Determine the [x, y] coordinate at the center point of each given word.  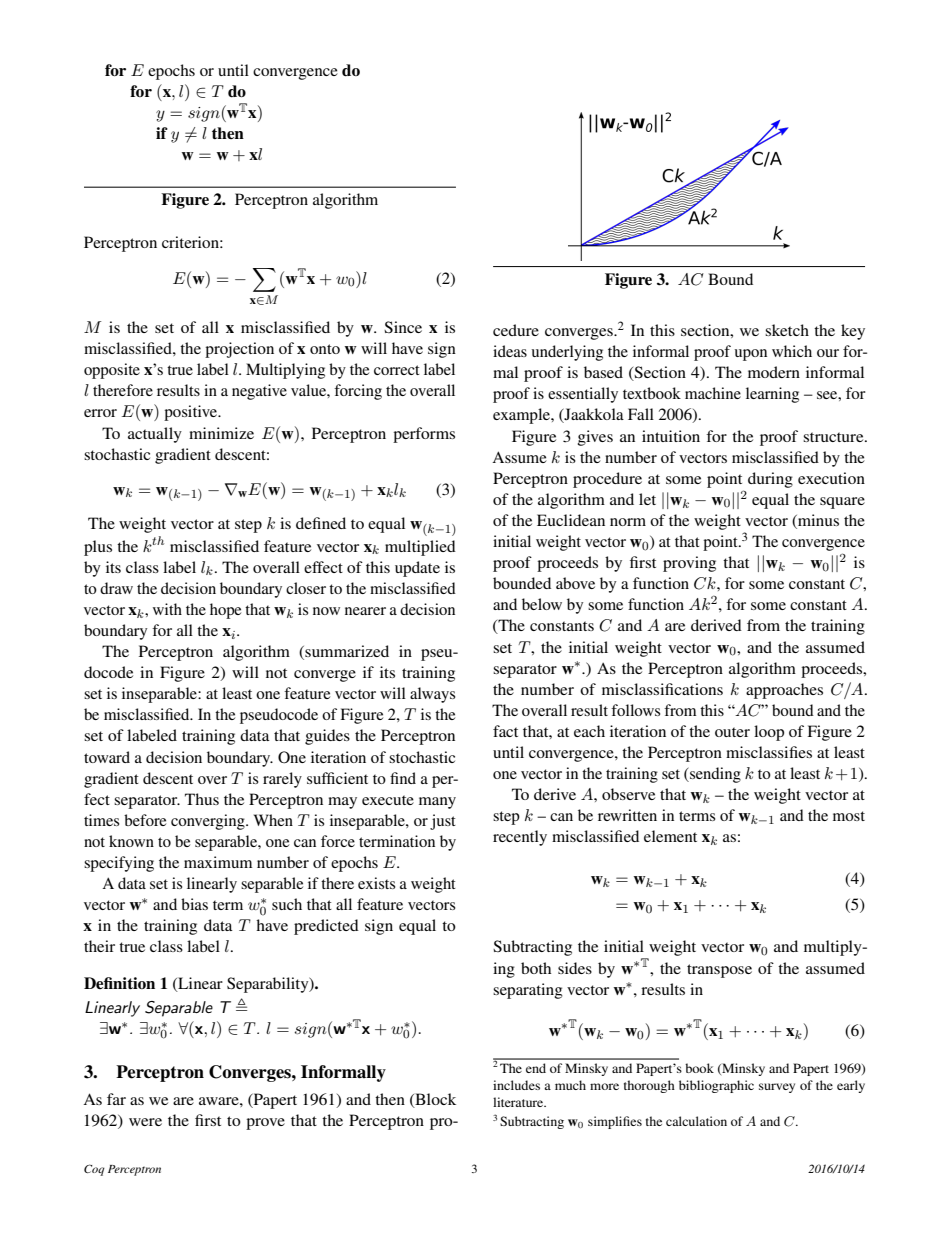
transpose [719, 971]
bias [194, 904]
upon [751, 355]
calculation [696, 1121]
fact [505, 731]
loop [769, 733]
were [145, 1122]
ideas [510, 351]
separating [528, 991]
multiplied [420, 548]
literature [519, 1102]
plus [98, 548]
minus [817, 521]
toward [107, 757]
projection [239, 350]
